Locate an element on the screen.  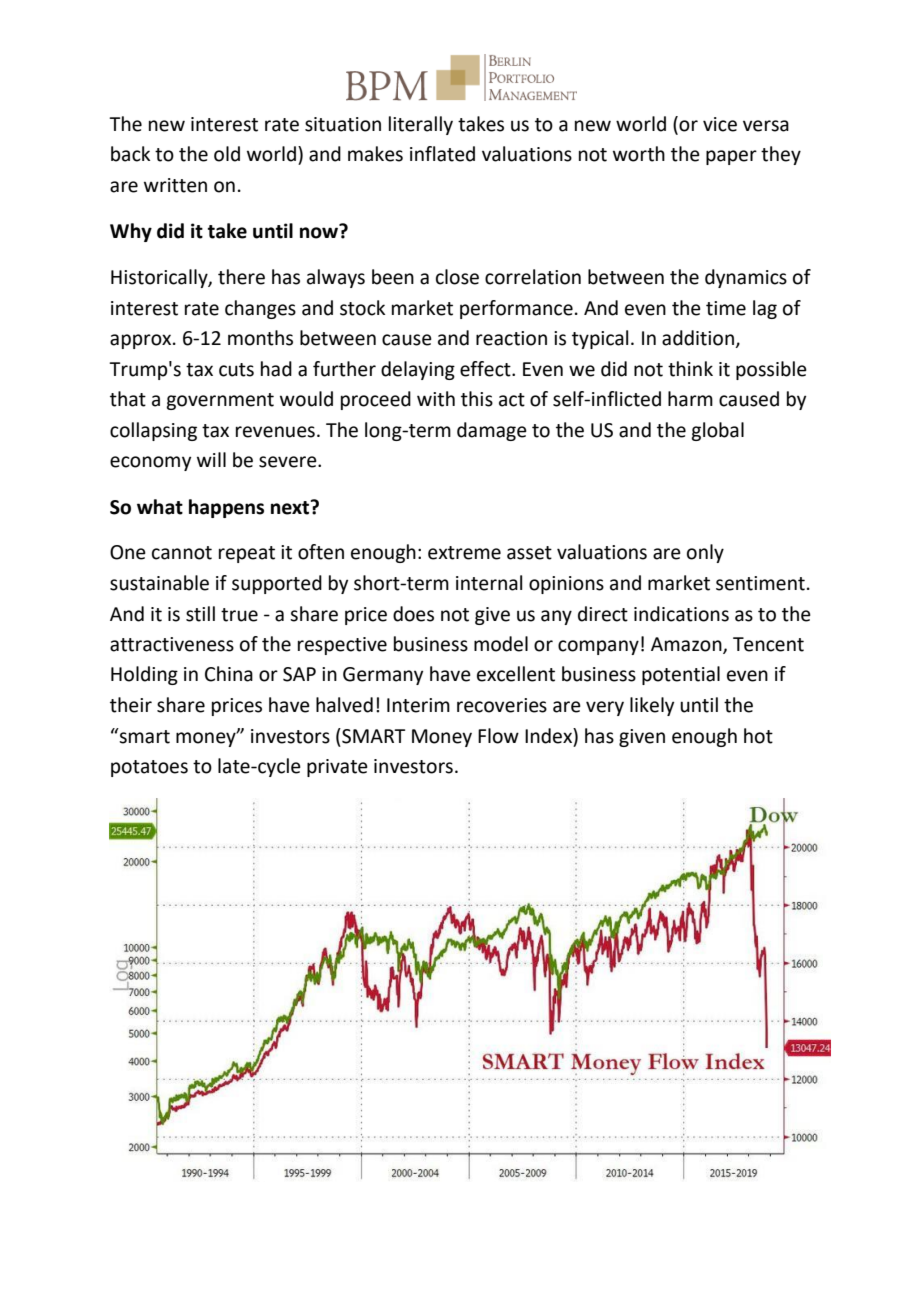
potatoes is located at coordinates (149, 768).
